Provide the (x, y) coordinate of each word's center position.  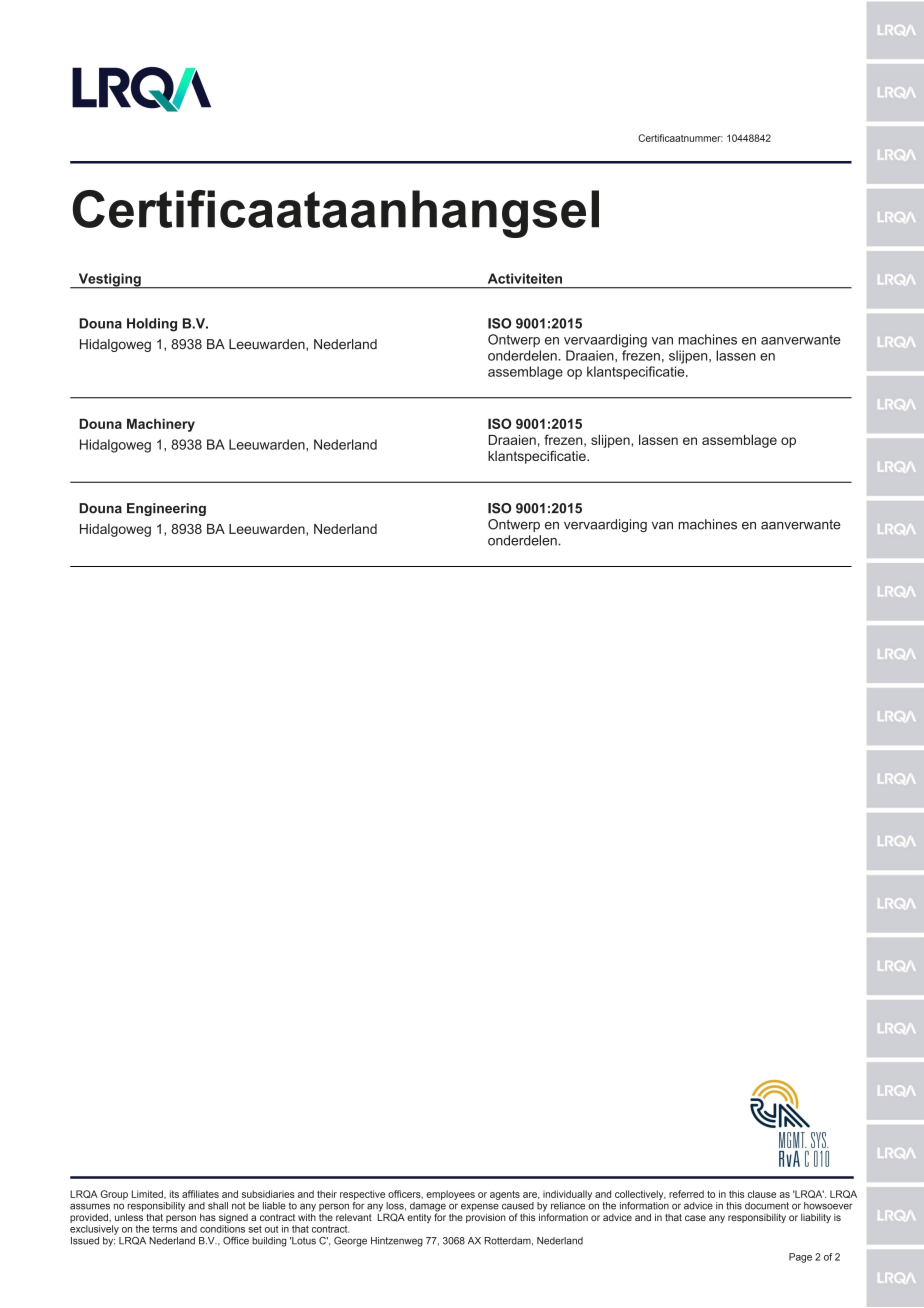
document (767, 1206)
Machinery (161, 425)
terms (164, 1229)
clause (762, 1194)
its (174, 1194)
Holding (152, 325)
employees (450, 1195)
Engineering (166, 509)
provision (486, 1217)
